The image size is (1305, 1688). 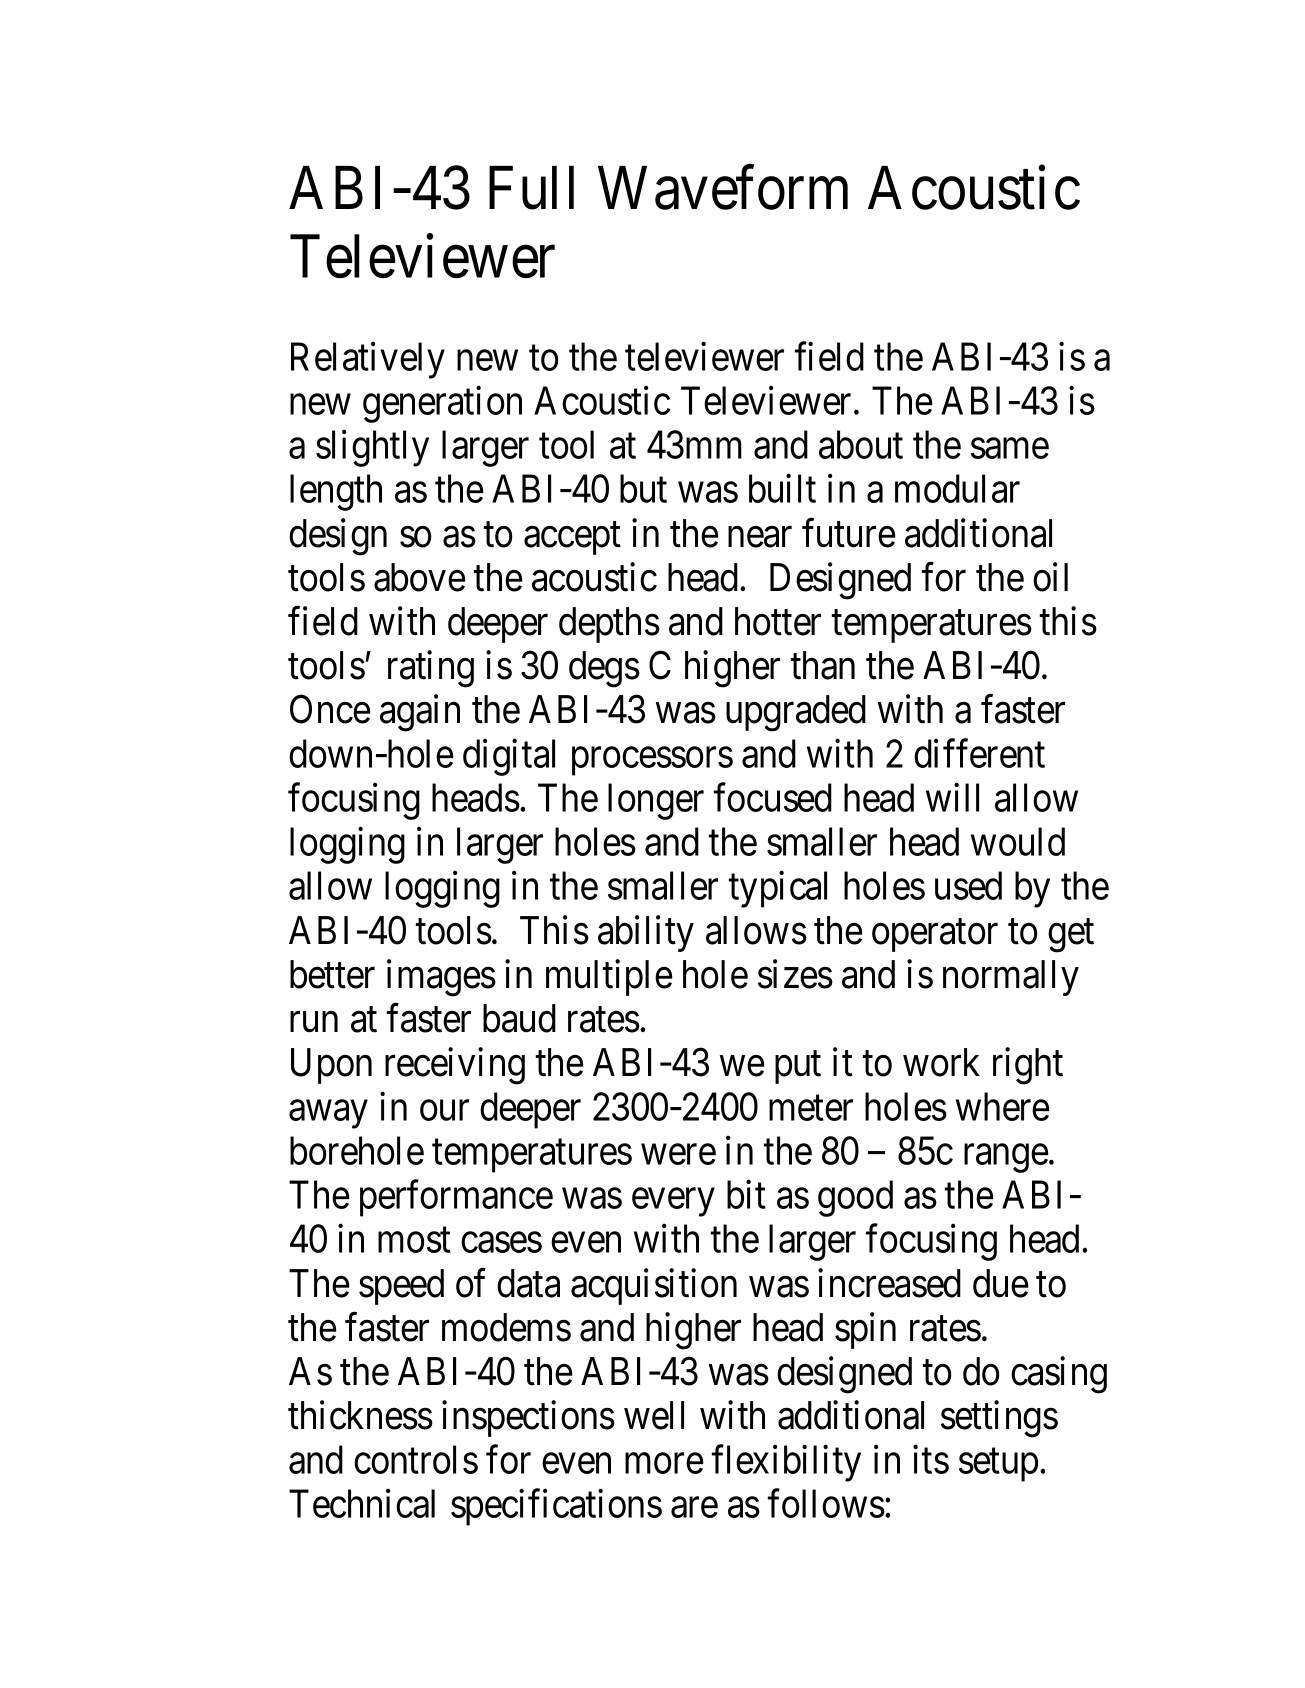 What do you see at coordinates (664, 1464) in the screenshot?
I see `more` at bounding box center [664, 1464].
